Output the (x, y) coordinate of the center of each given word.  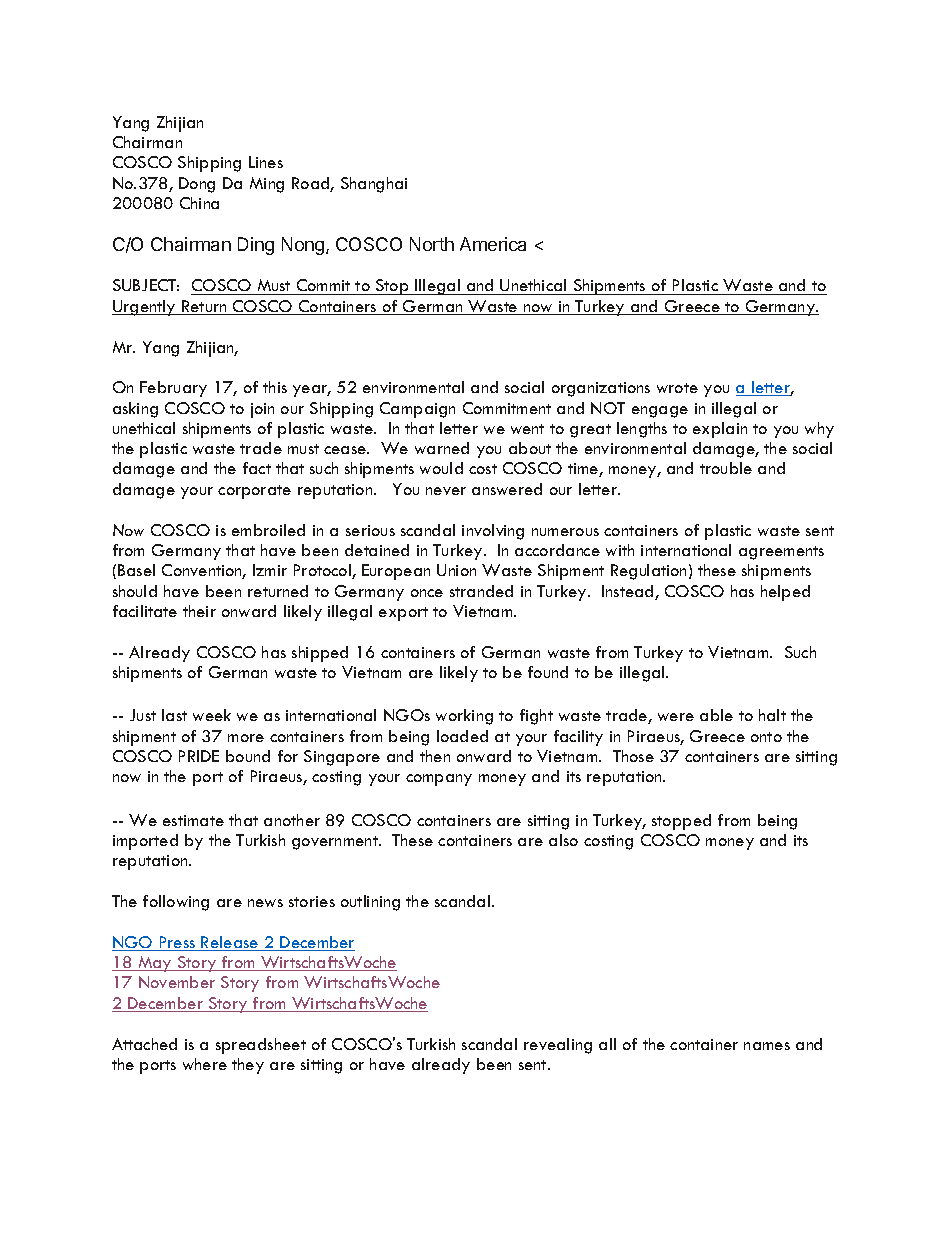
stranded (481, 591)
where (205, 1064)
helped (785, 593)
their (199, 611)
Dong (197, 185)
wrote (677, 388)
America (493, 244)
